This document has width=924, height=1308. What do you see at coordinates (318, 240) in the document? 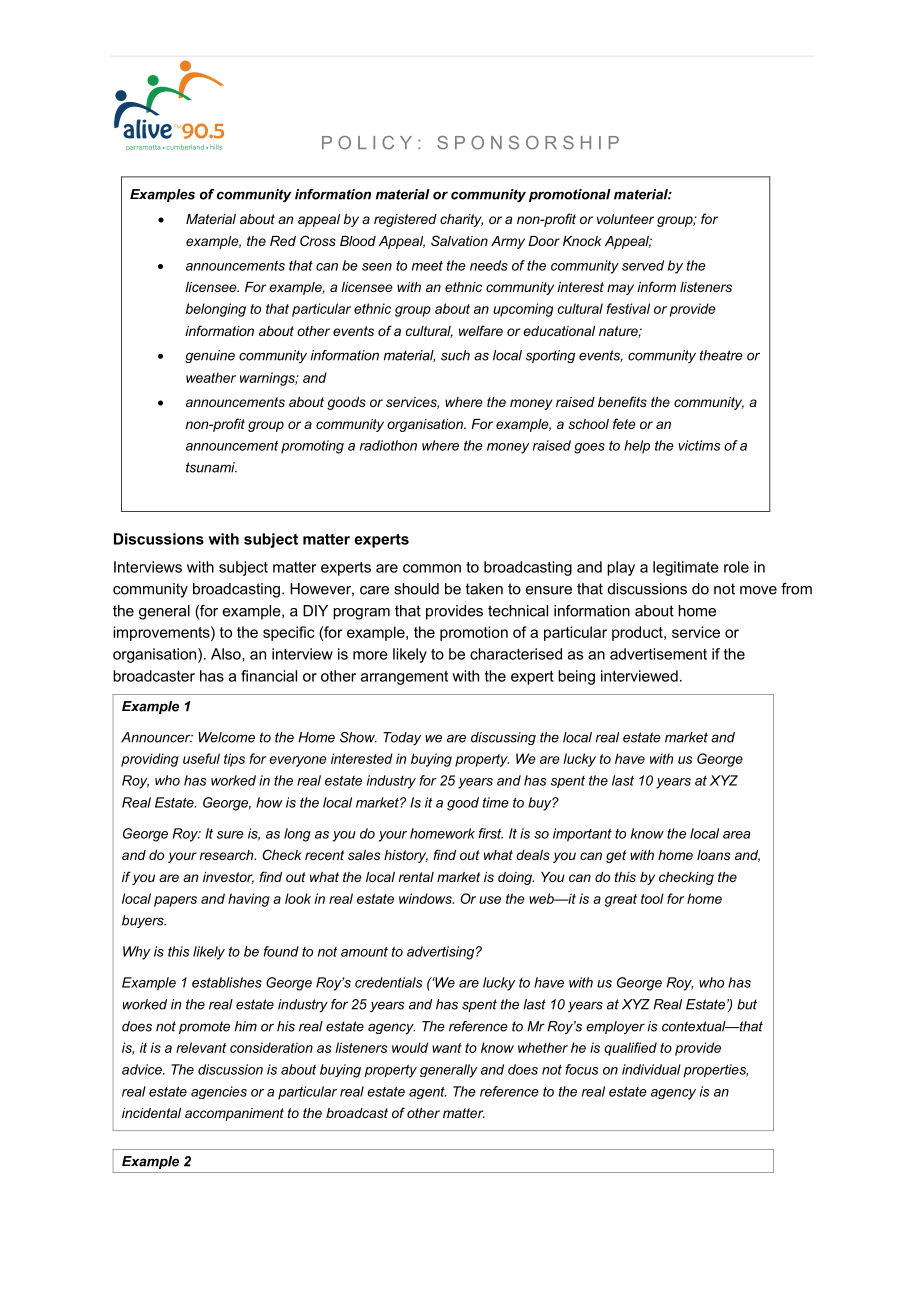
I see `Cross` at bounding box center [318, 240].
